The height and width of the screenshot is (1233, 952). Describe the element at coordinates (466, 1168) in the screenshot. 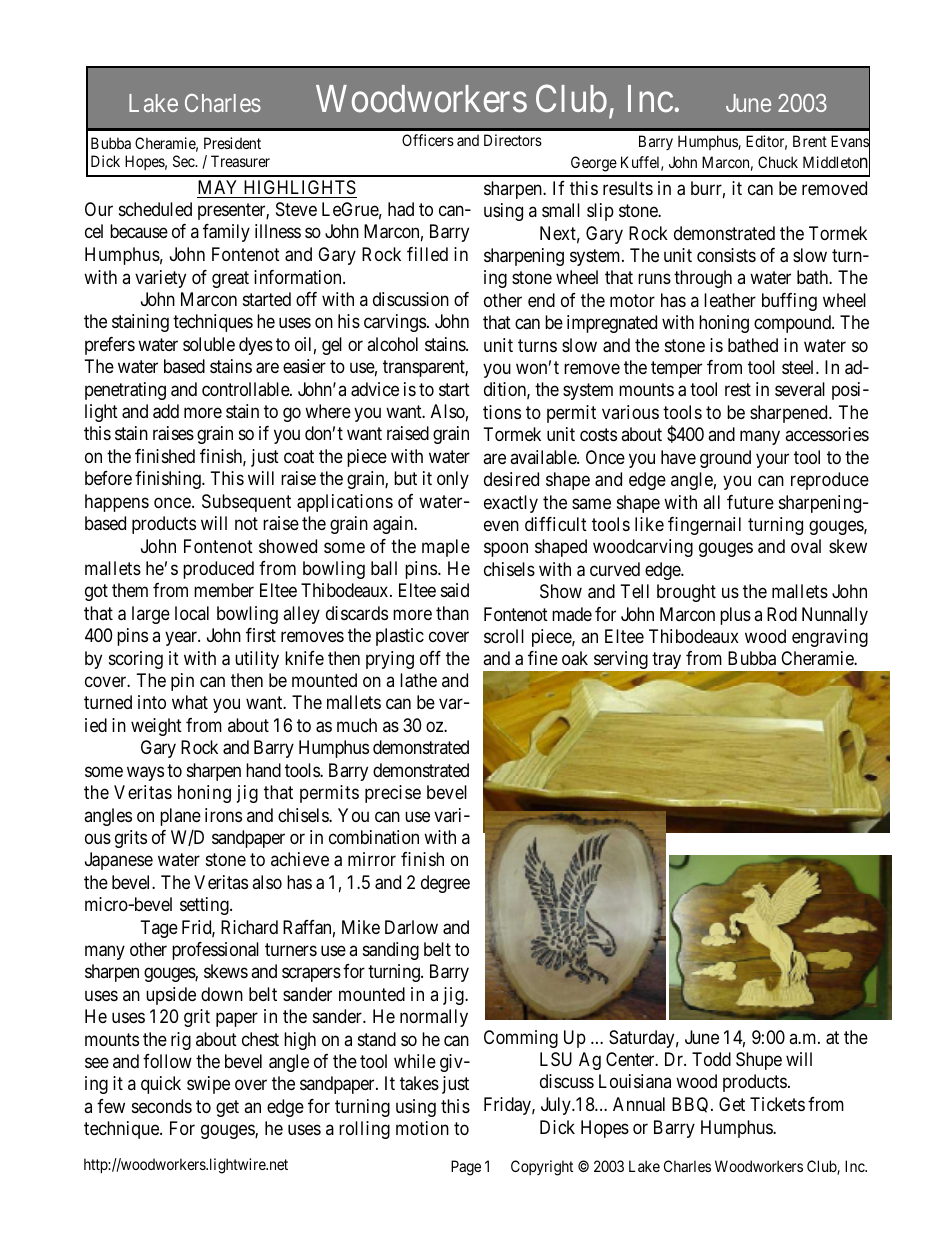

I see `Page` at that location.
